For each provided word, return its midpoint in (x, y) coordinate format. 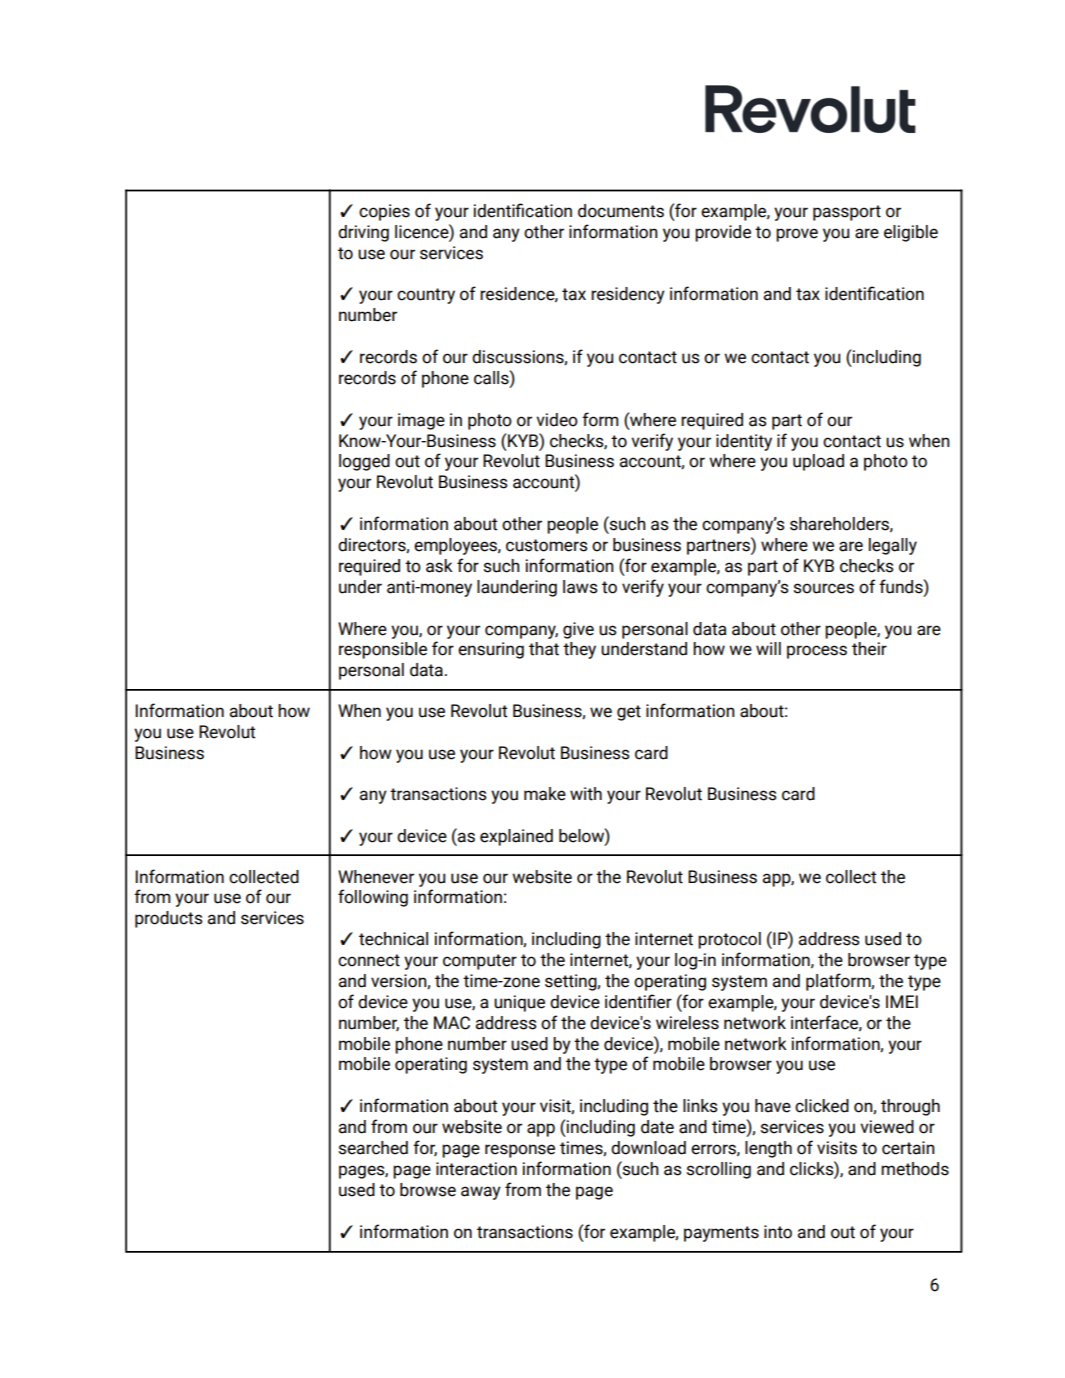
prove (797, 235)
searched (373, 1148)
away (481, 1193)
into (778, 1232)
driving (363, 233)
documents (621, 211)
